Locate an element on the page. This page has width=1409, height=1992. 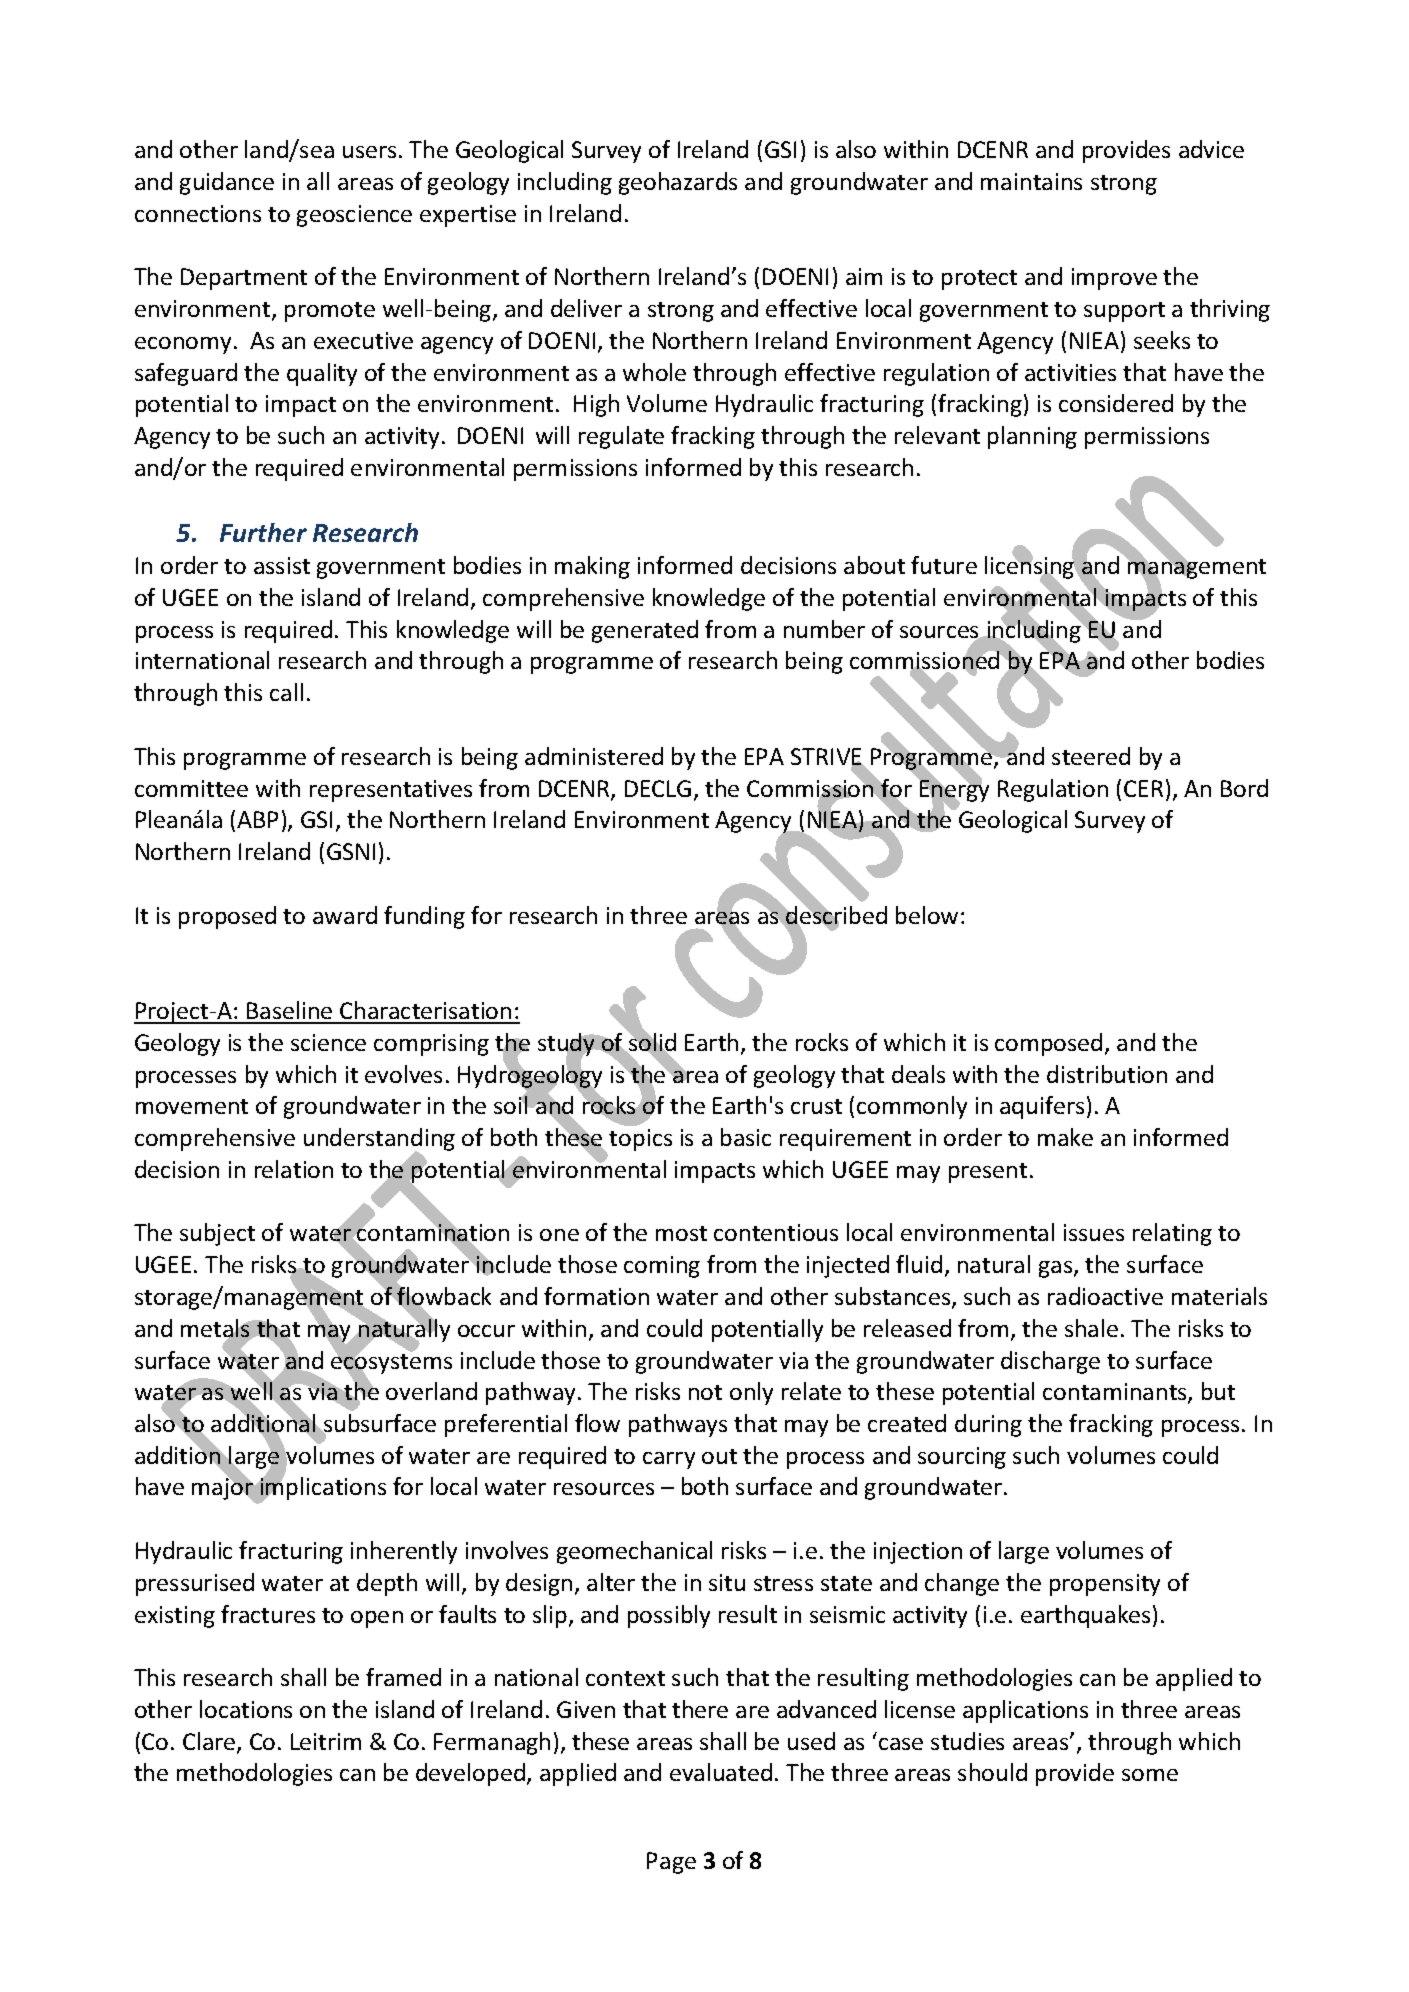
Clare is located at coordinates (210, 1742).
